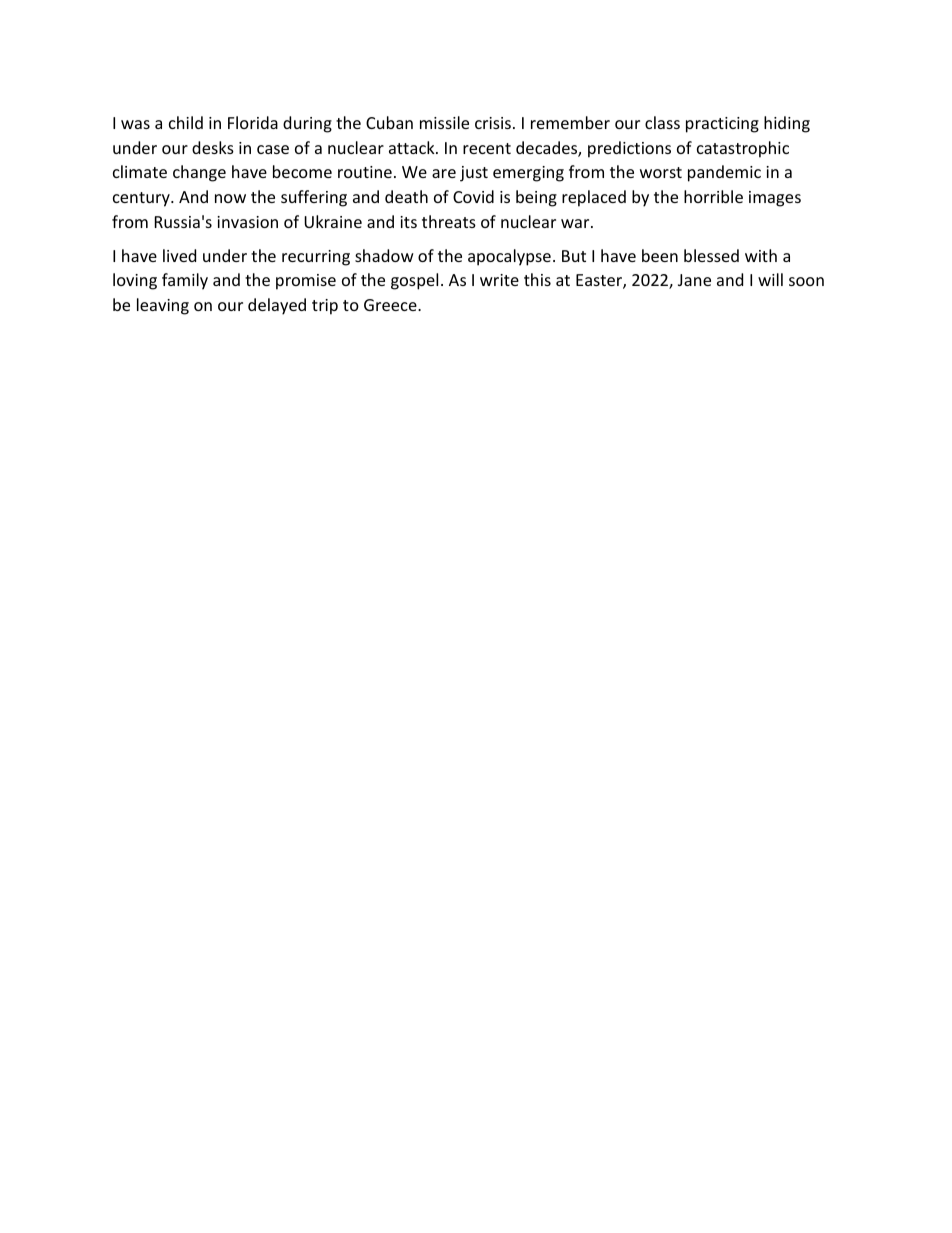 This screenshot has height=1233, width=952. Describe the element at coordinates (199, 173) in the screenshot. I see `change` at that location.
